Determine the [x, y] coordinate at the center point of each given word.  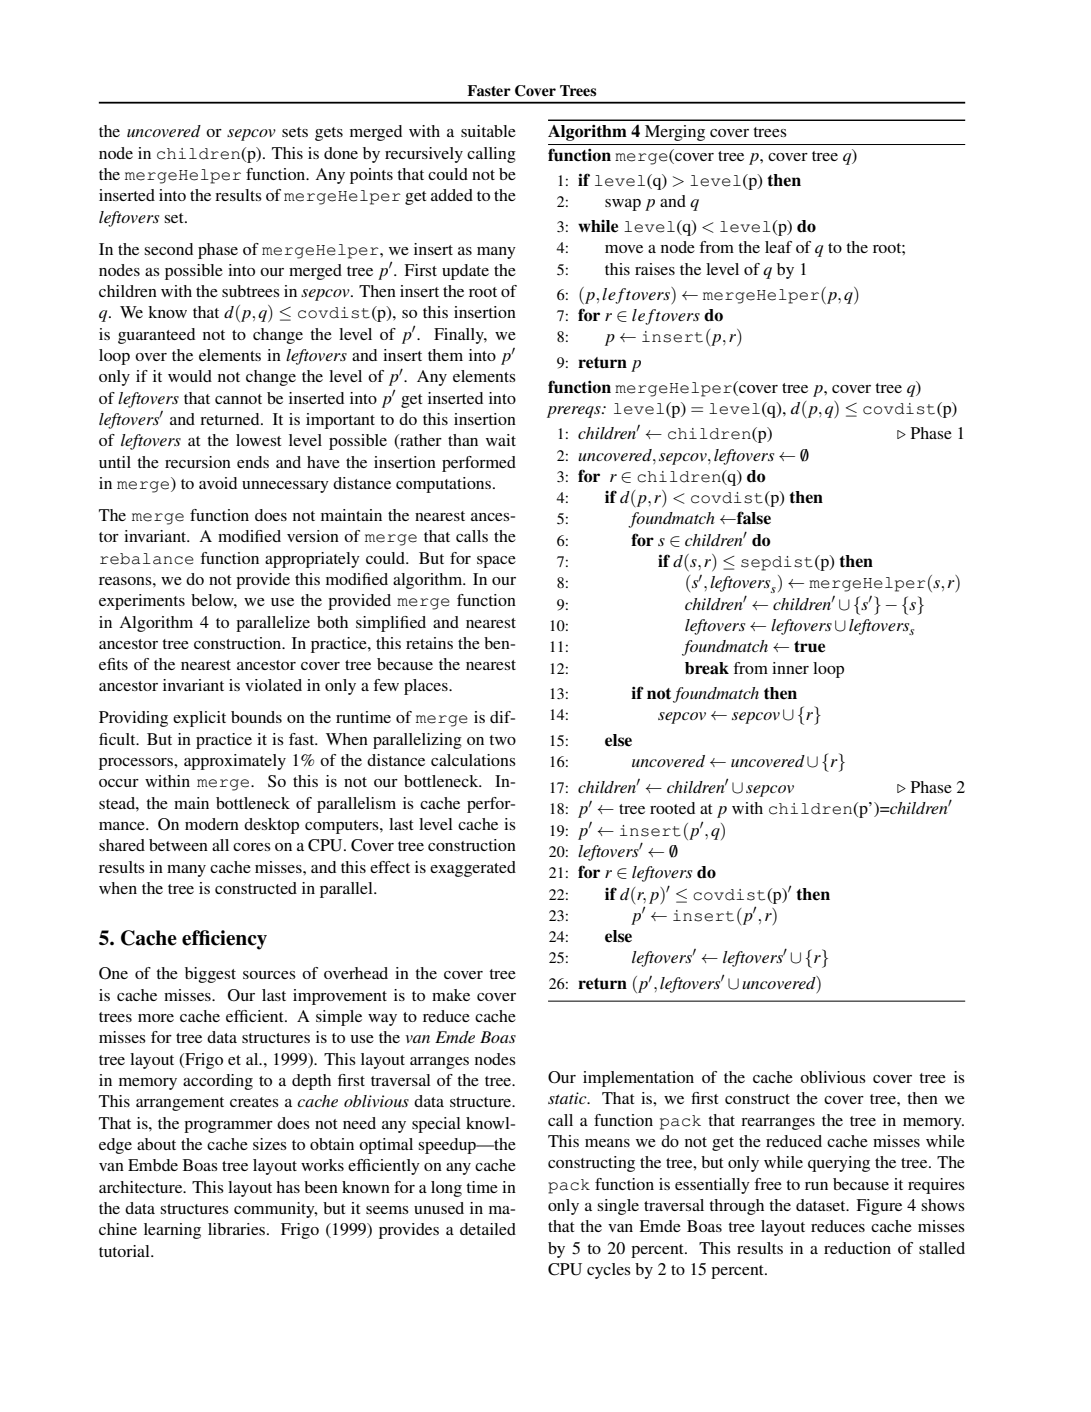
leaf [778, 247]
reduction [857, 1248]
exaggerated [473, 869]
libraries [238, 1229]
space [496, 562]
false [753, 518]
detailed [488, 1229]
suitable [488, 131]
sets [295, 132]
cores [252, 847]
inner [790, 668]
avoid [218, 483]
